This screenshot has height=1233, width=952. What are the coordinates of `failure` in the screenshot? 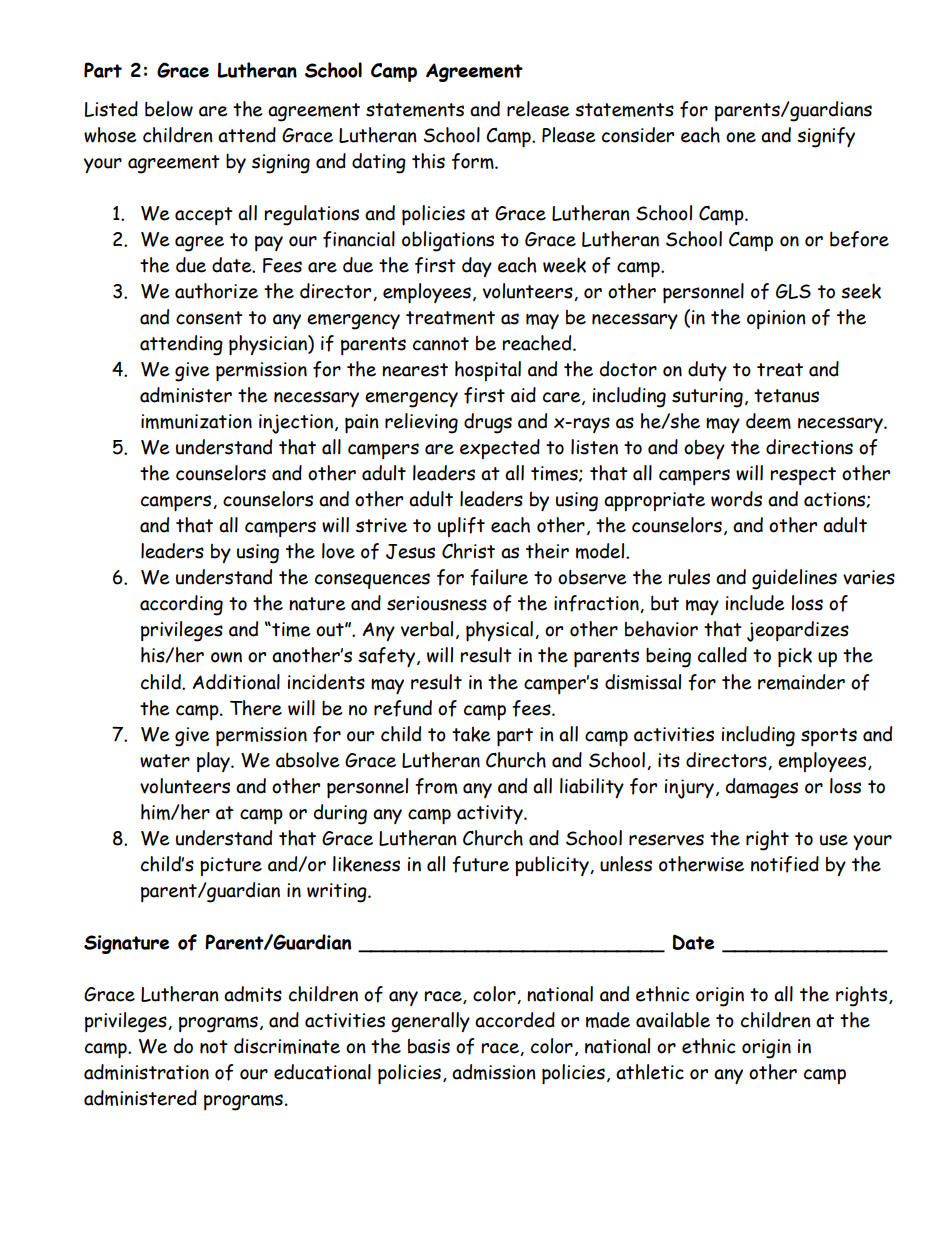 It's located at (499, 577).
